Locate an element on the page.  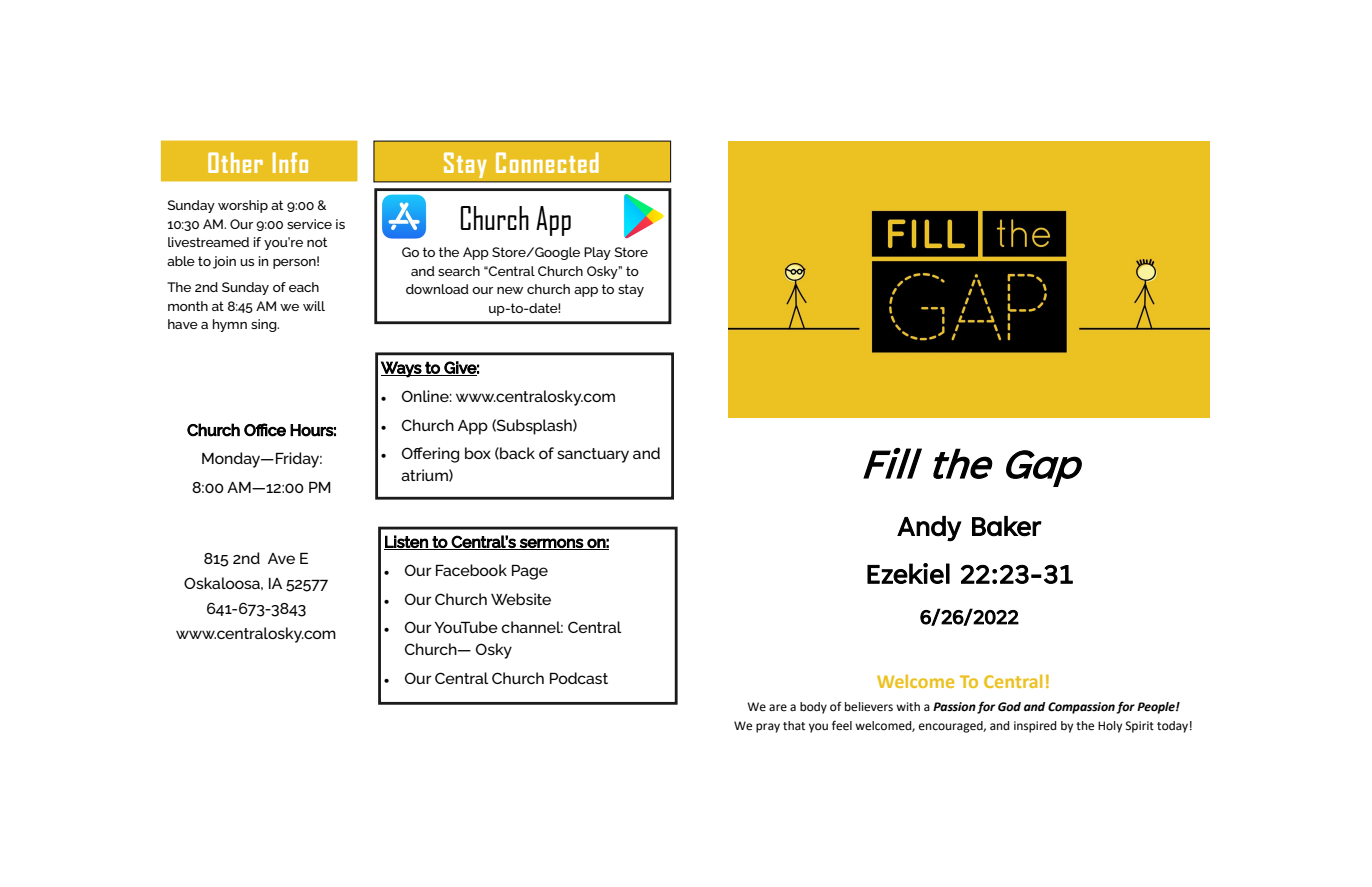
Baker is located at coordinates (1007, 526).
